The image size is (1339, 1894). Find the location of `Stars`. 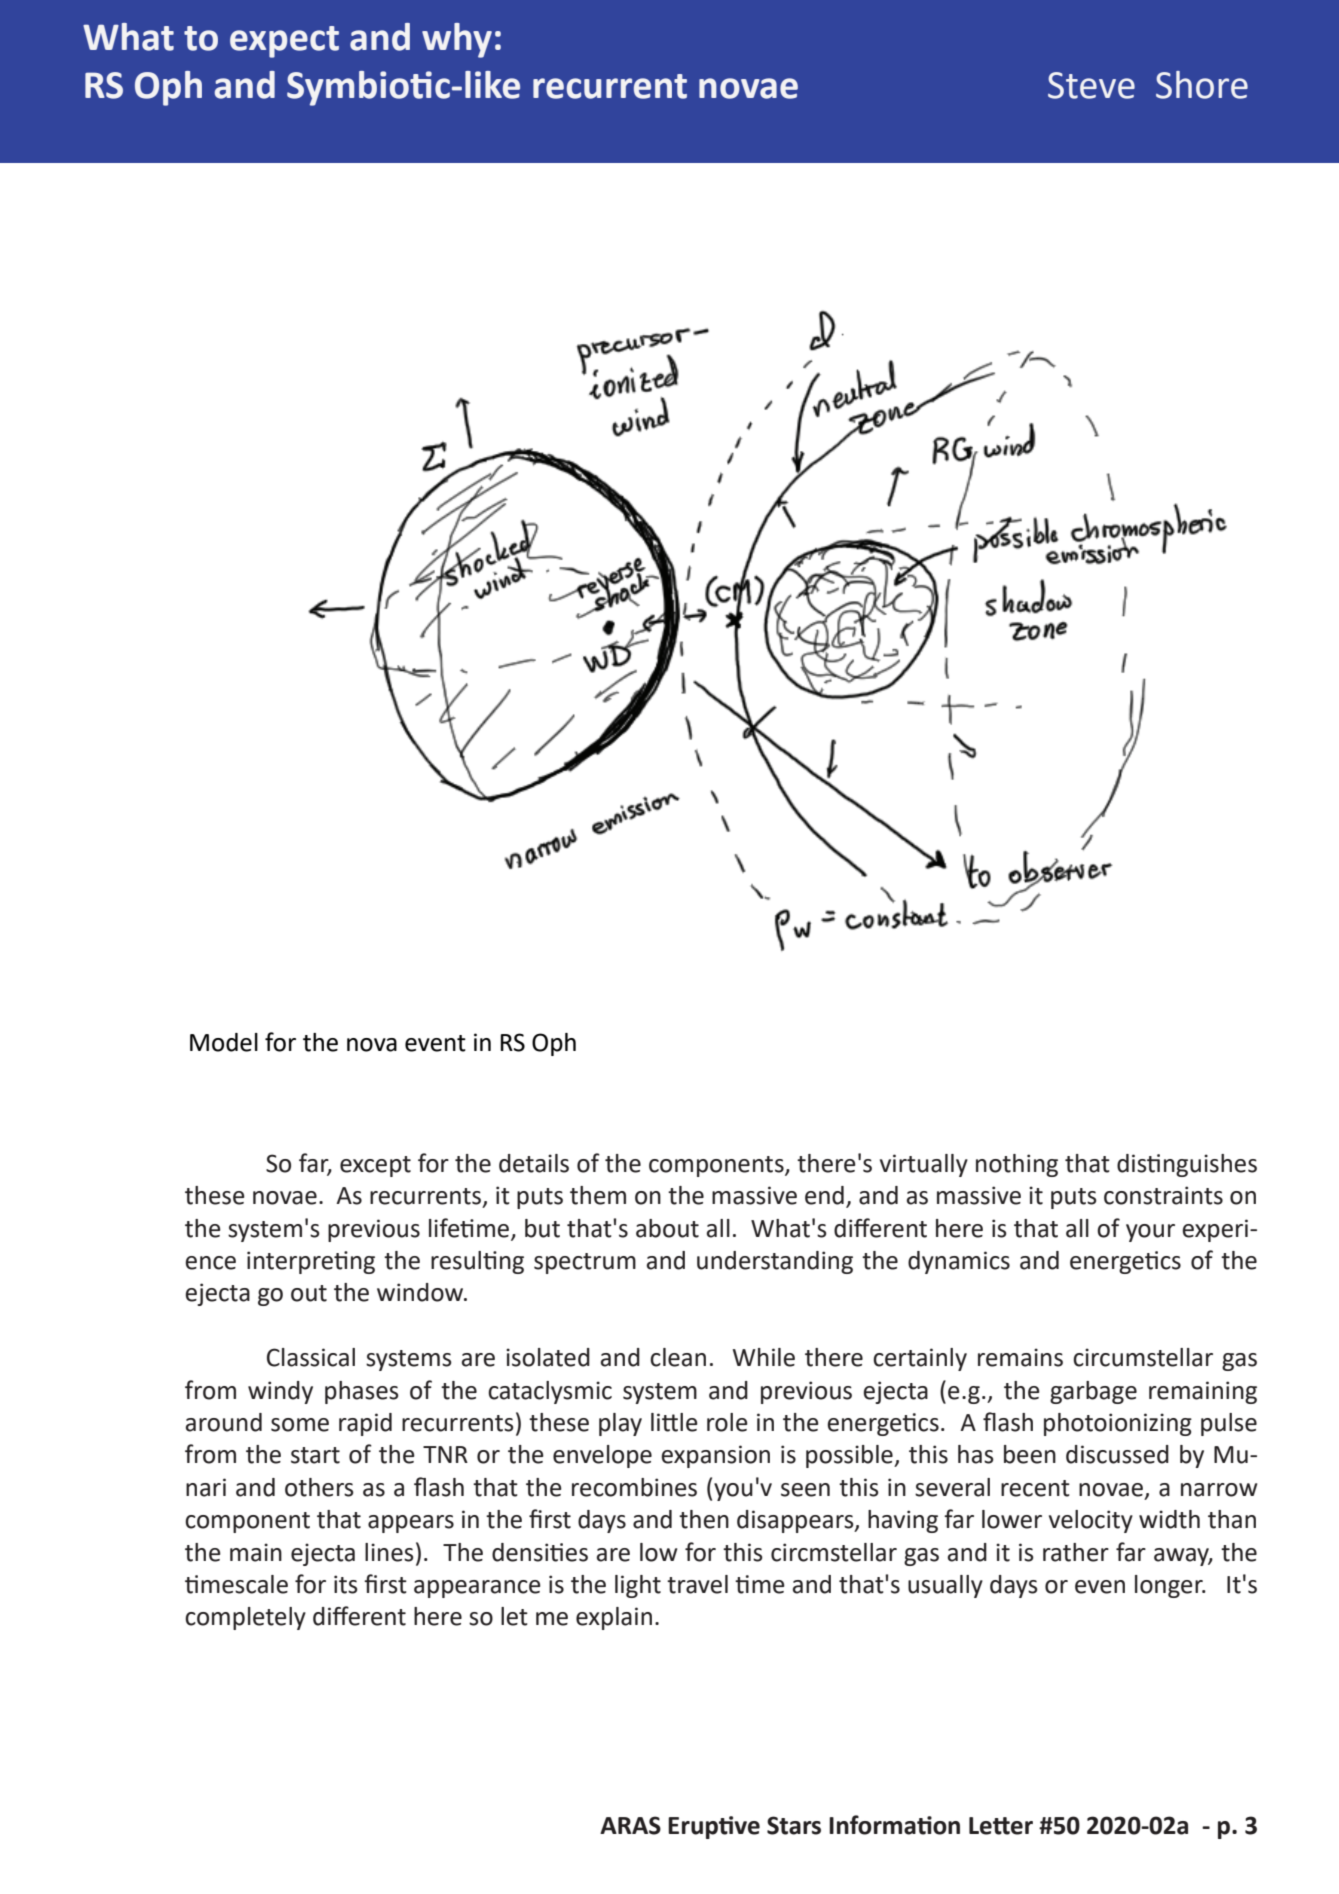

Stars is located at coordinates (794, 1825).
